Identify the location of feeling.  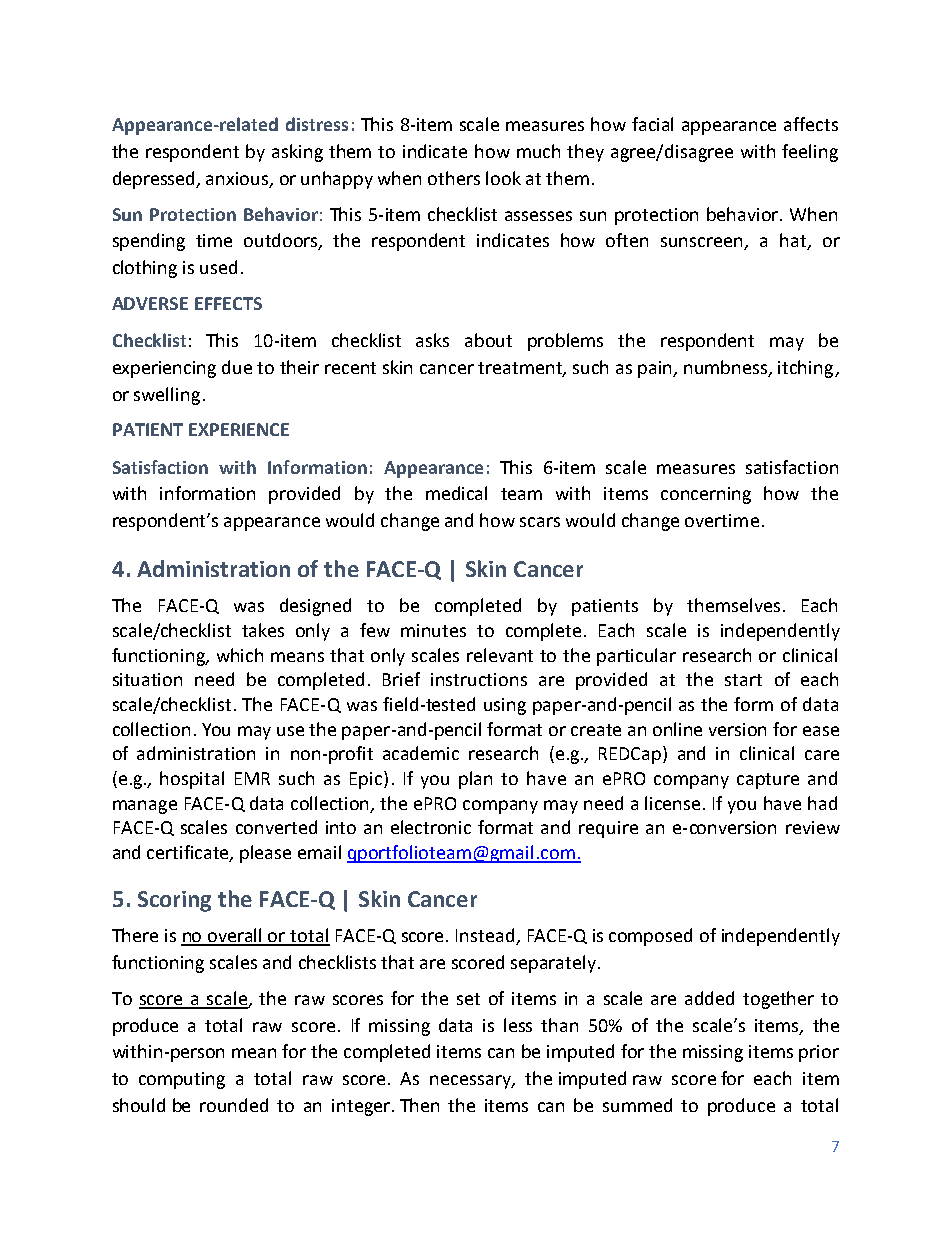
(810, 153).
